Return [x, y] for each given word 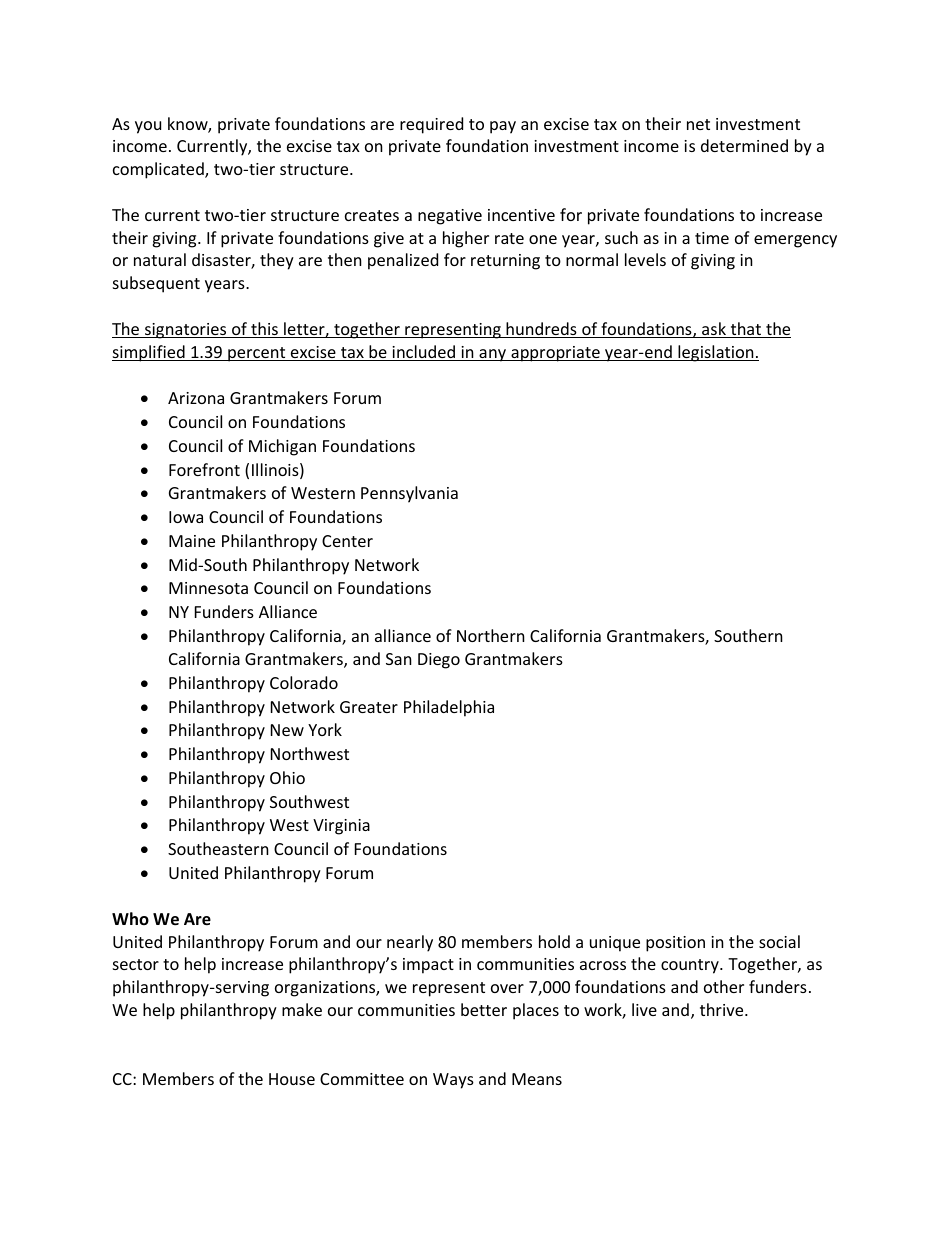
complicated [159, 170]
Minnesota [208, 588]
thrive [723, 1009]
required [431, 125]
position [675, 944]
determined [744, 145]
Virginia [341, 827]
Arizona [196, 398]
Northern [491, 635]
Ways [453, 1081]
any [493, 355]
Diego [439, 661]
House [292, 1079]
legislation [716, 353]
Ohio [287, 777]
